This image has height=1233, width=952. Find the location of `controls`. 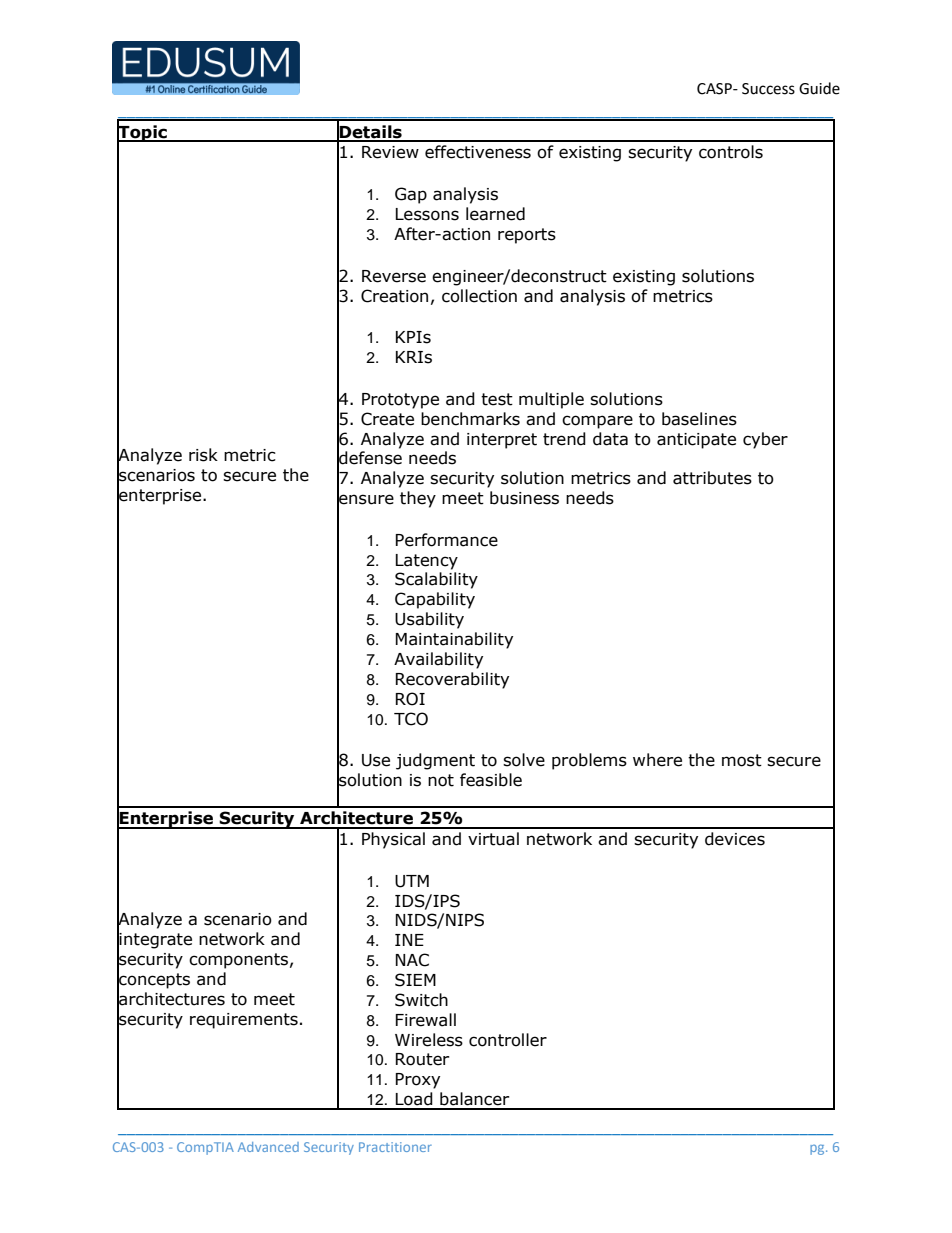

controls is located at coordinates (731, 152).
